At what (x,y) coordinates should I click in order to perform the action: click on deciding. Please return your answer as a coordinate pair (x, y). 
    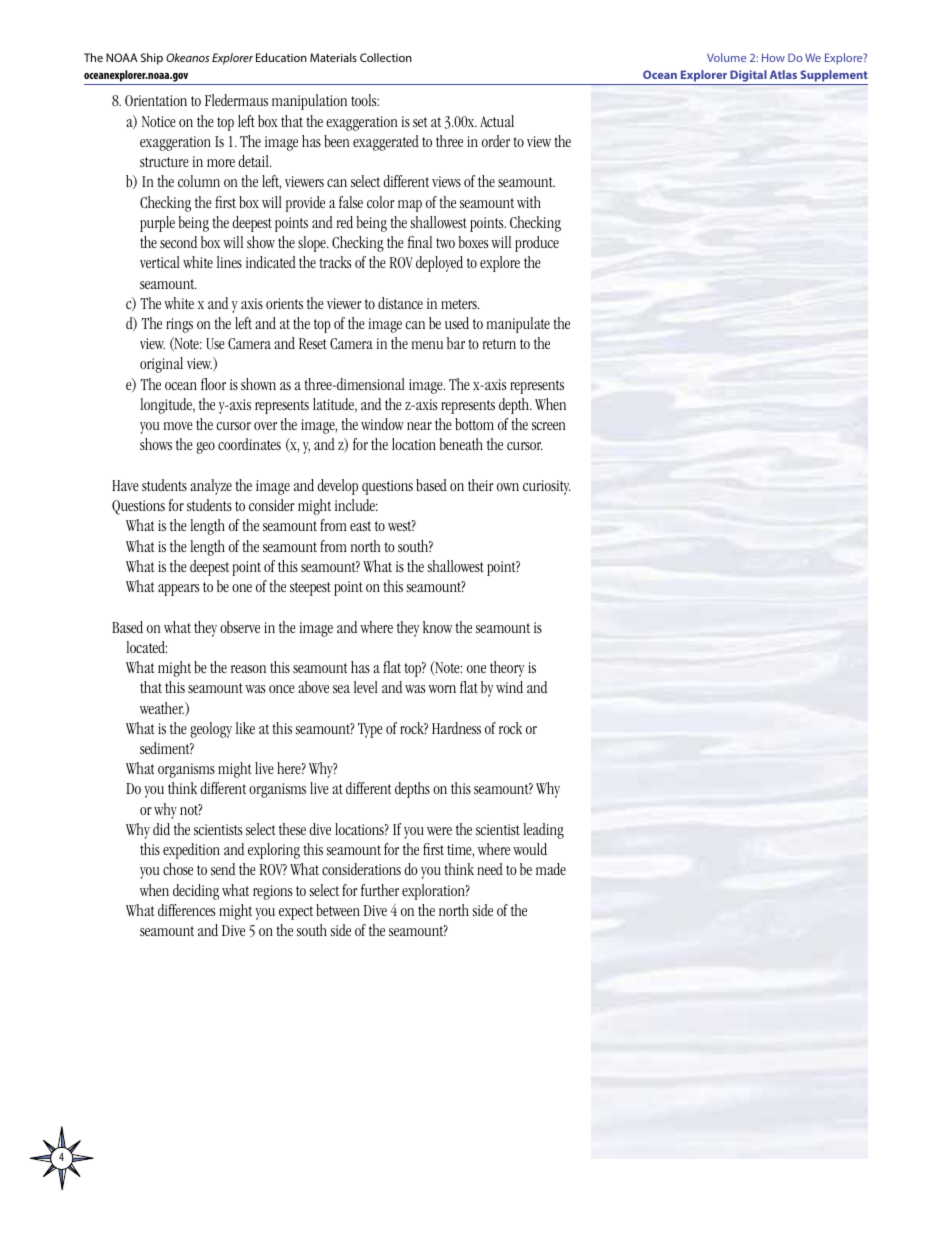
    Looking at the image, I should click on (196, 892).
